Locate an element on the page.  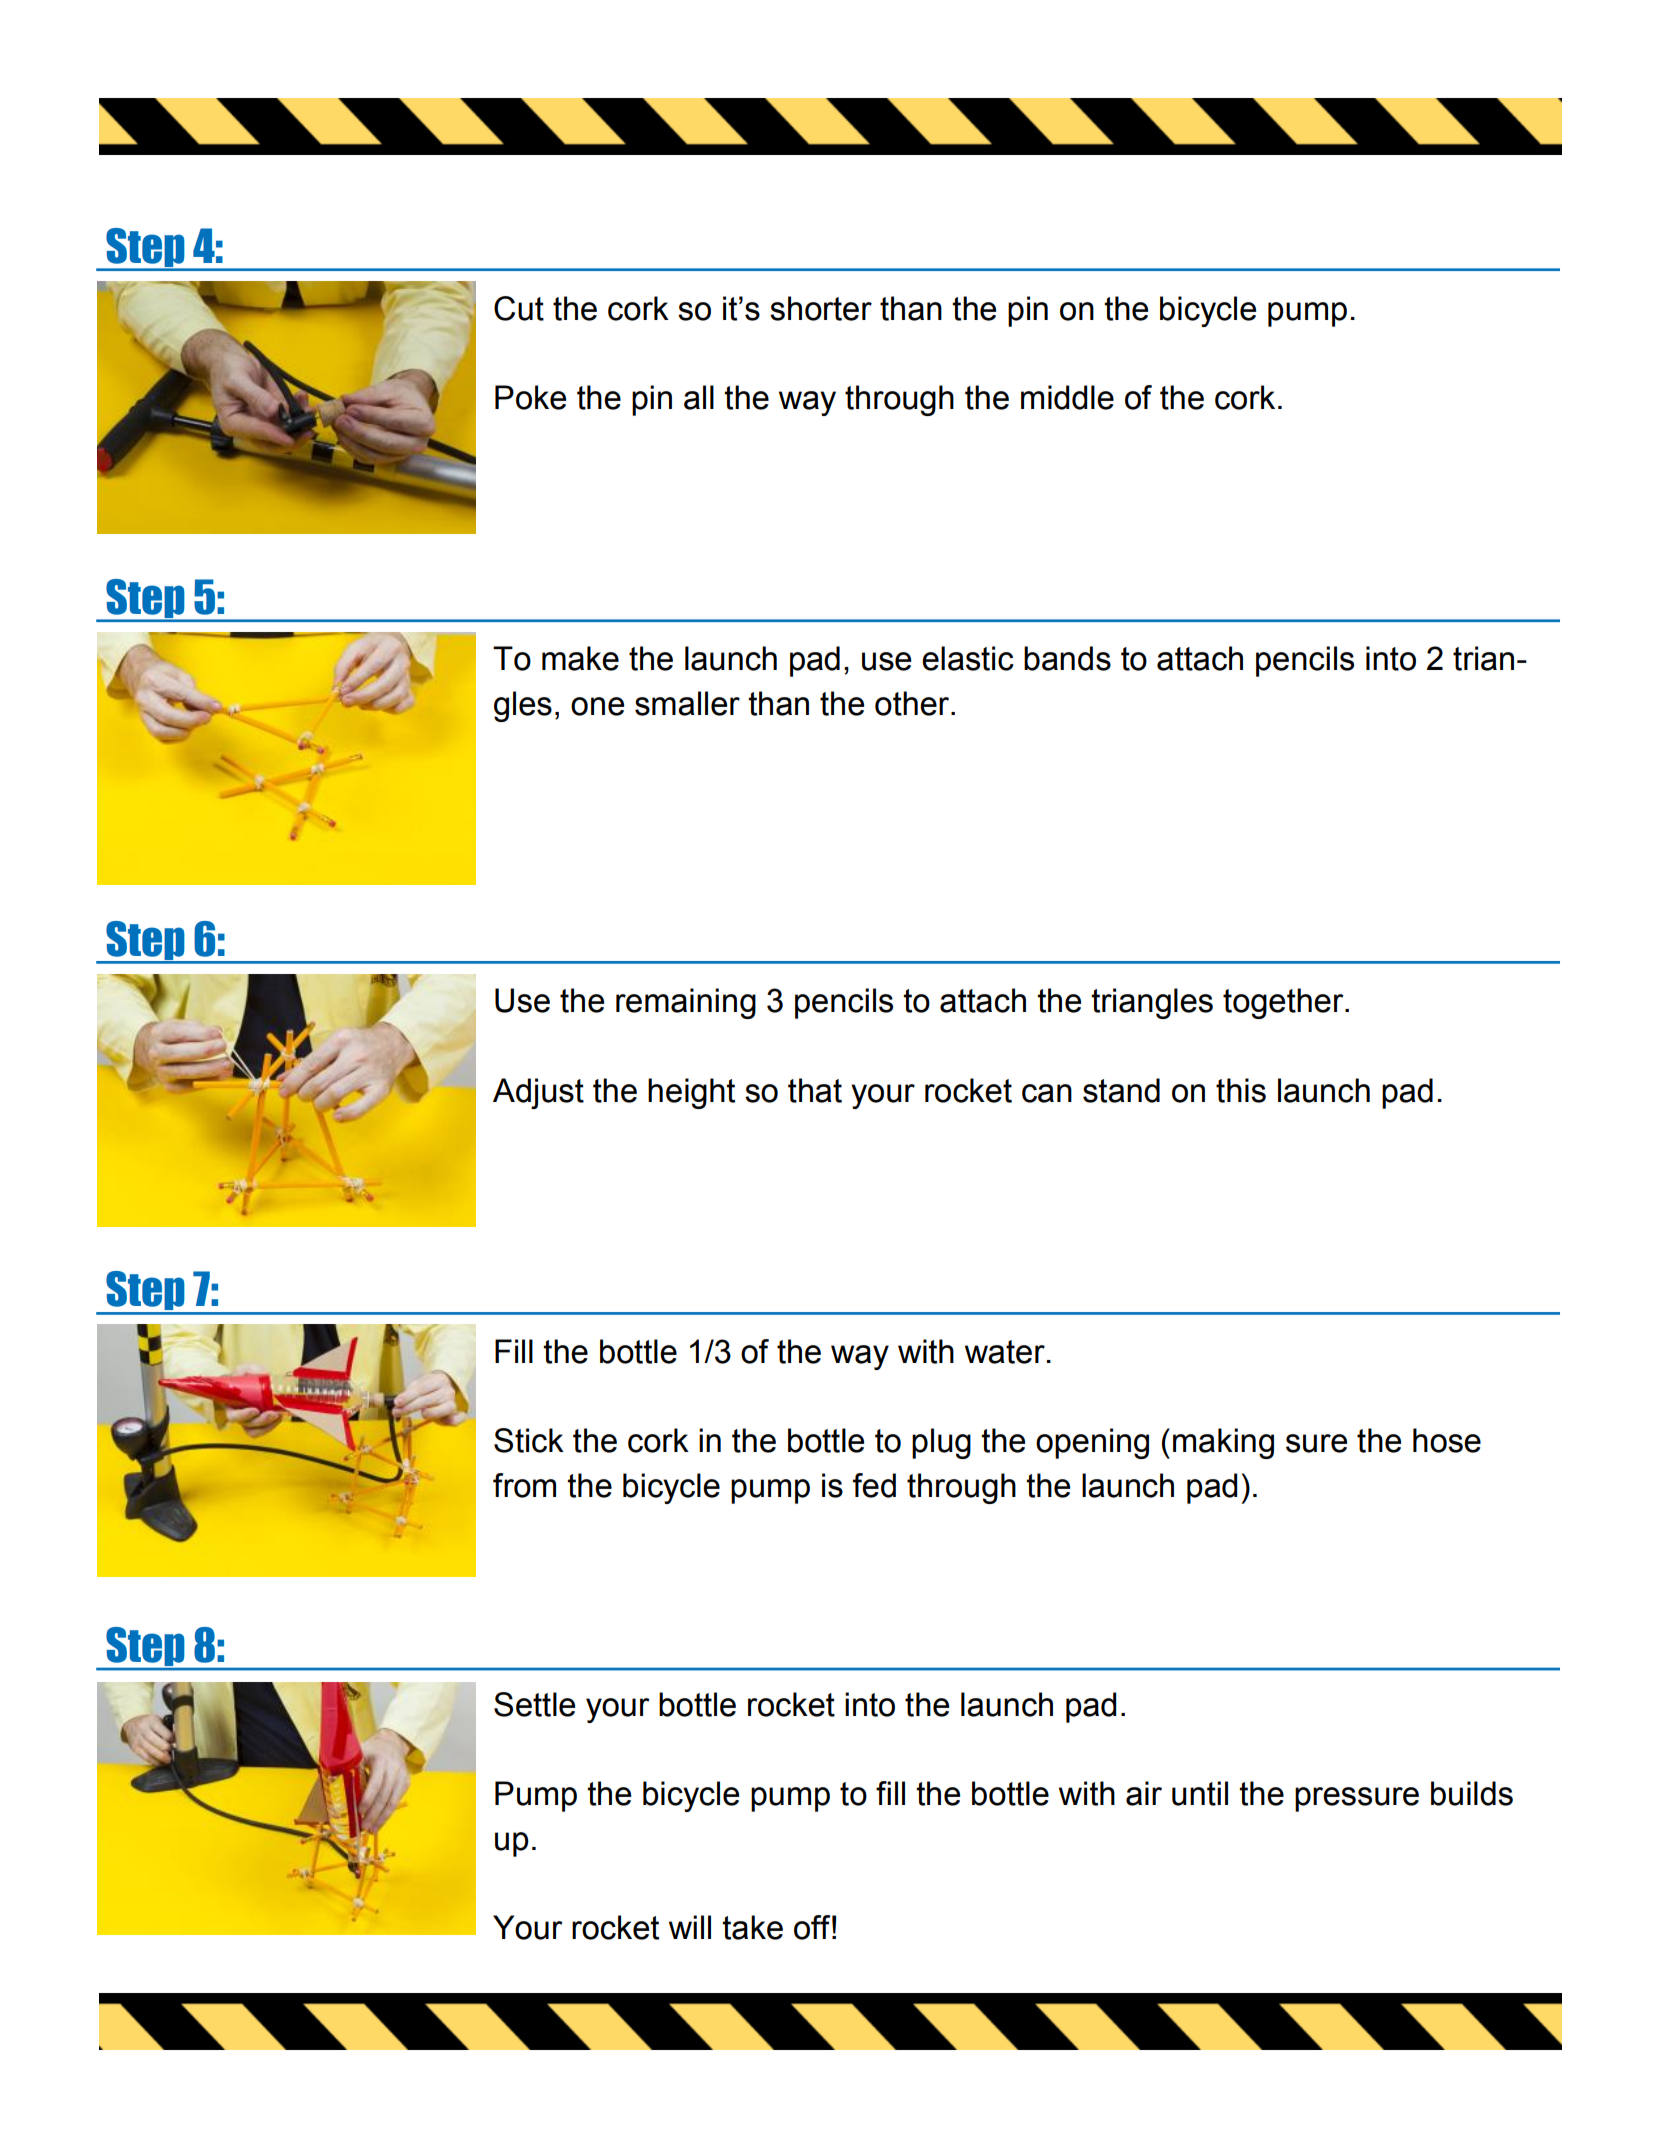
bands is located at coordinates (1067, 658).
